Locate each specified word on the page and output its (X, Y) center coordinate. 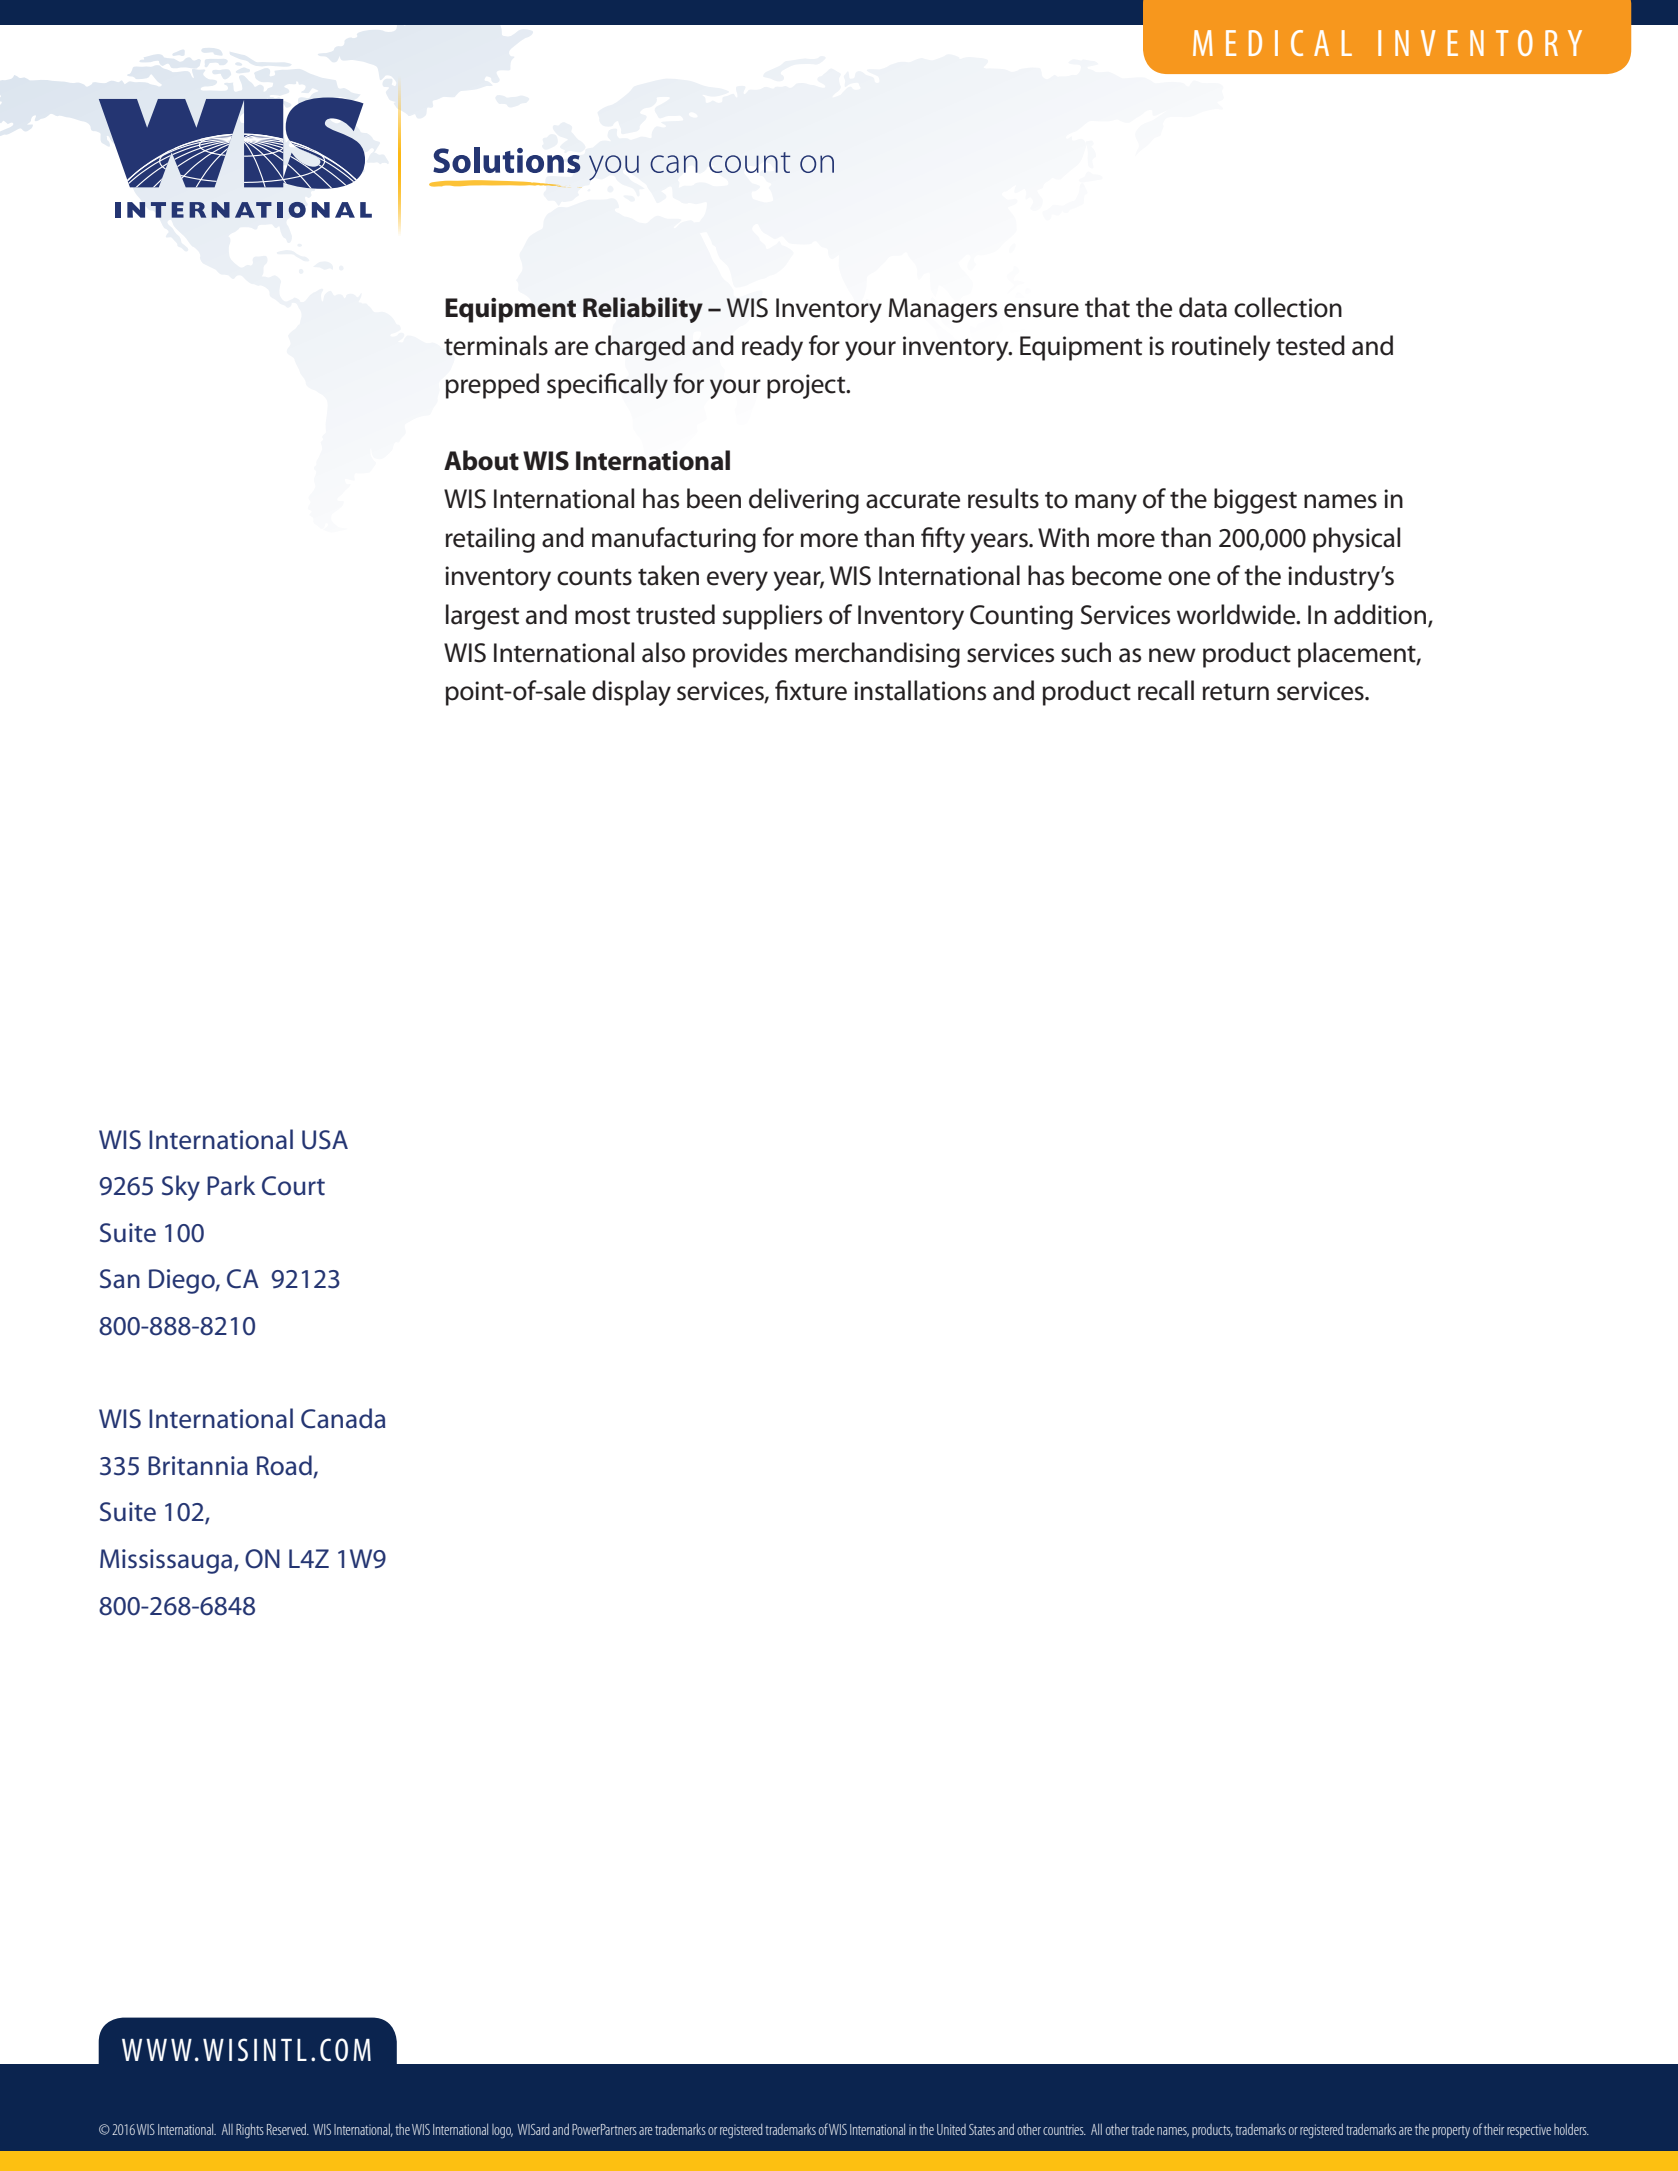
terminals (496, 345)
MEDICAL (1272, 43)
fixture (811, 690)
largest (482, 617)
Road (284, 1465)
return (1236, 692)
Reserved (288, 2129)
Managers (943, 310)
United (951, 2129)
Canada (343, 1418)
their (1494, 2129)
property (1451, 2132)
